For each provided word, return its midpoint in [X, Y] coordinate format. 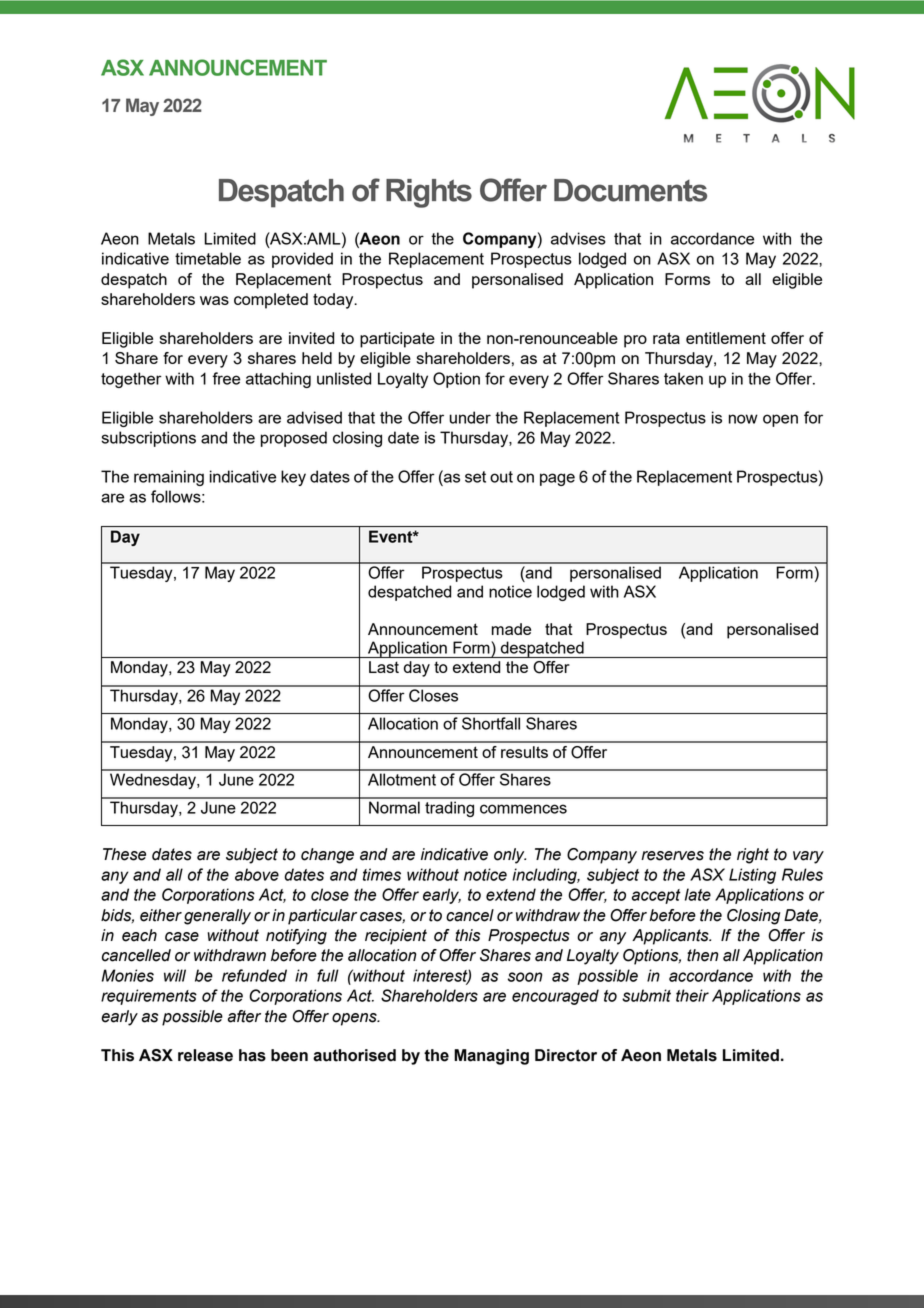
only [510, 856]
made [511, 629]
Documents [630, 190]
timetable [208, 258]
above [257, 874]
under [470, 417]
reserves [672, 856]
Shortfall [491, 723]
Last [384, 667]
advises [578, 238]
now [743, 419]
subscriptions [148, 439]
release [205, 1055]
